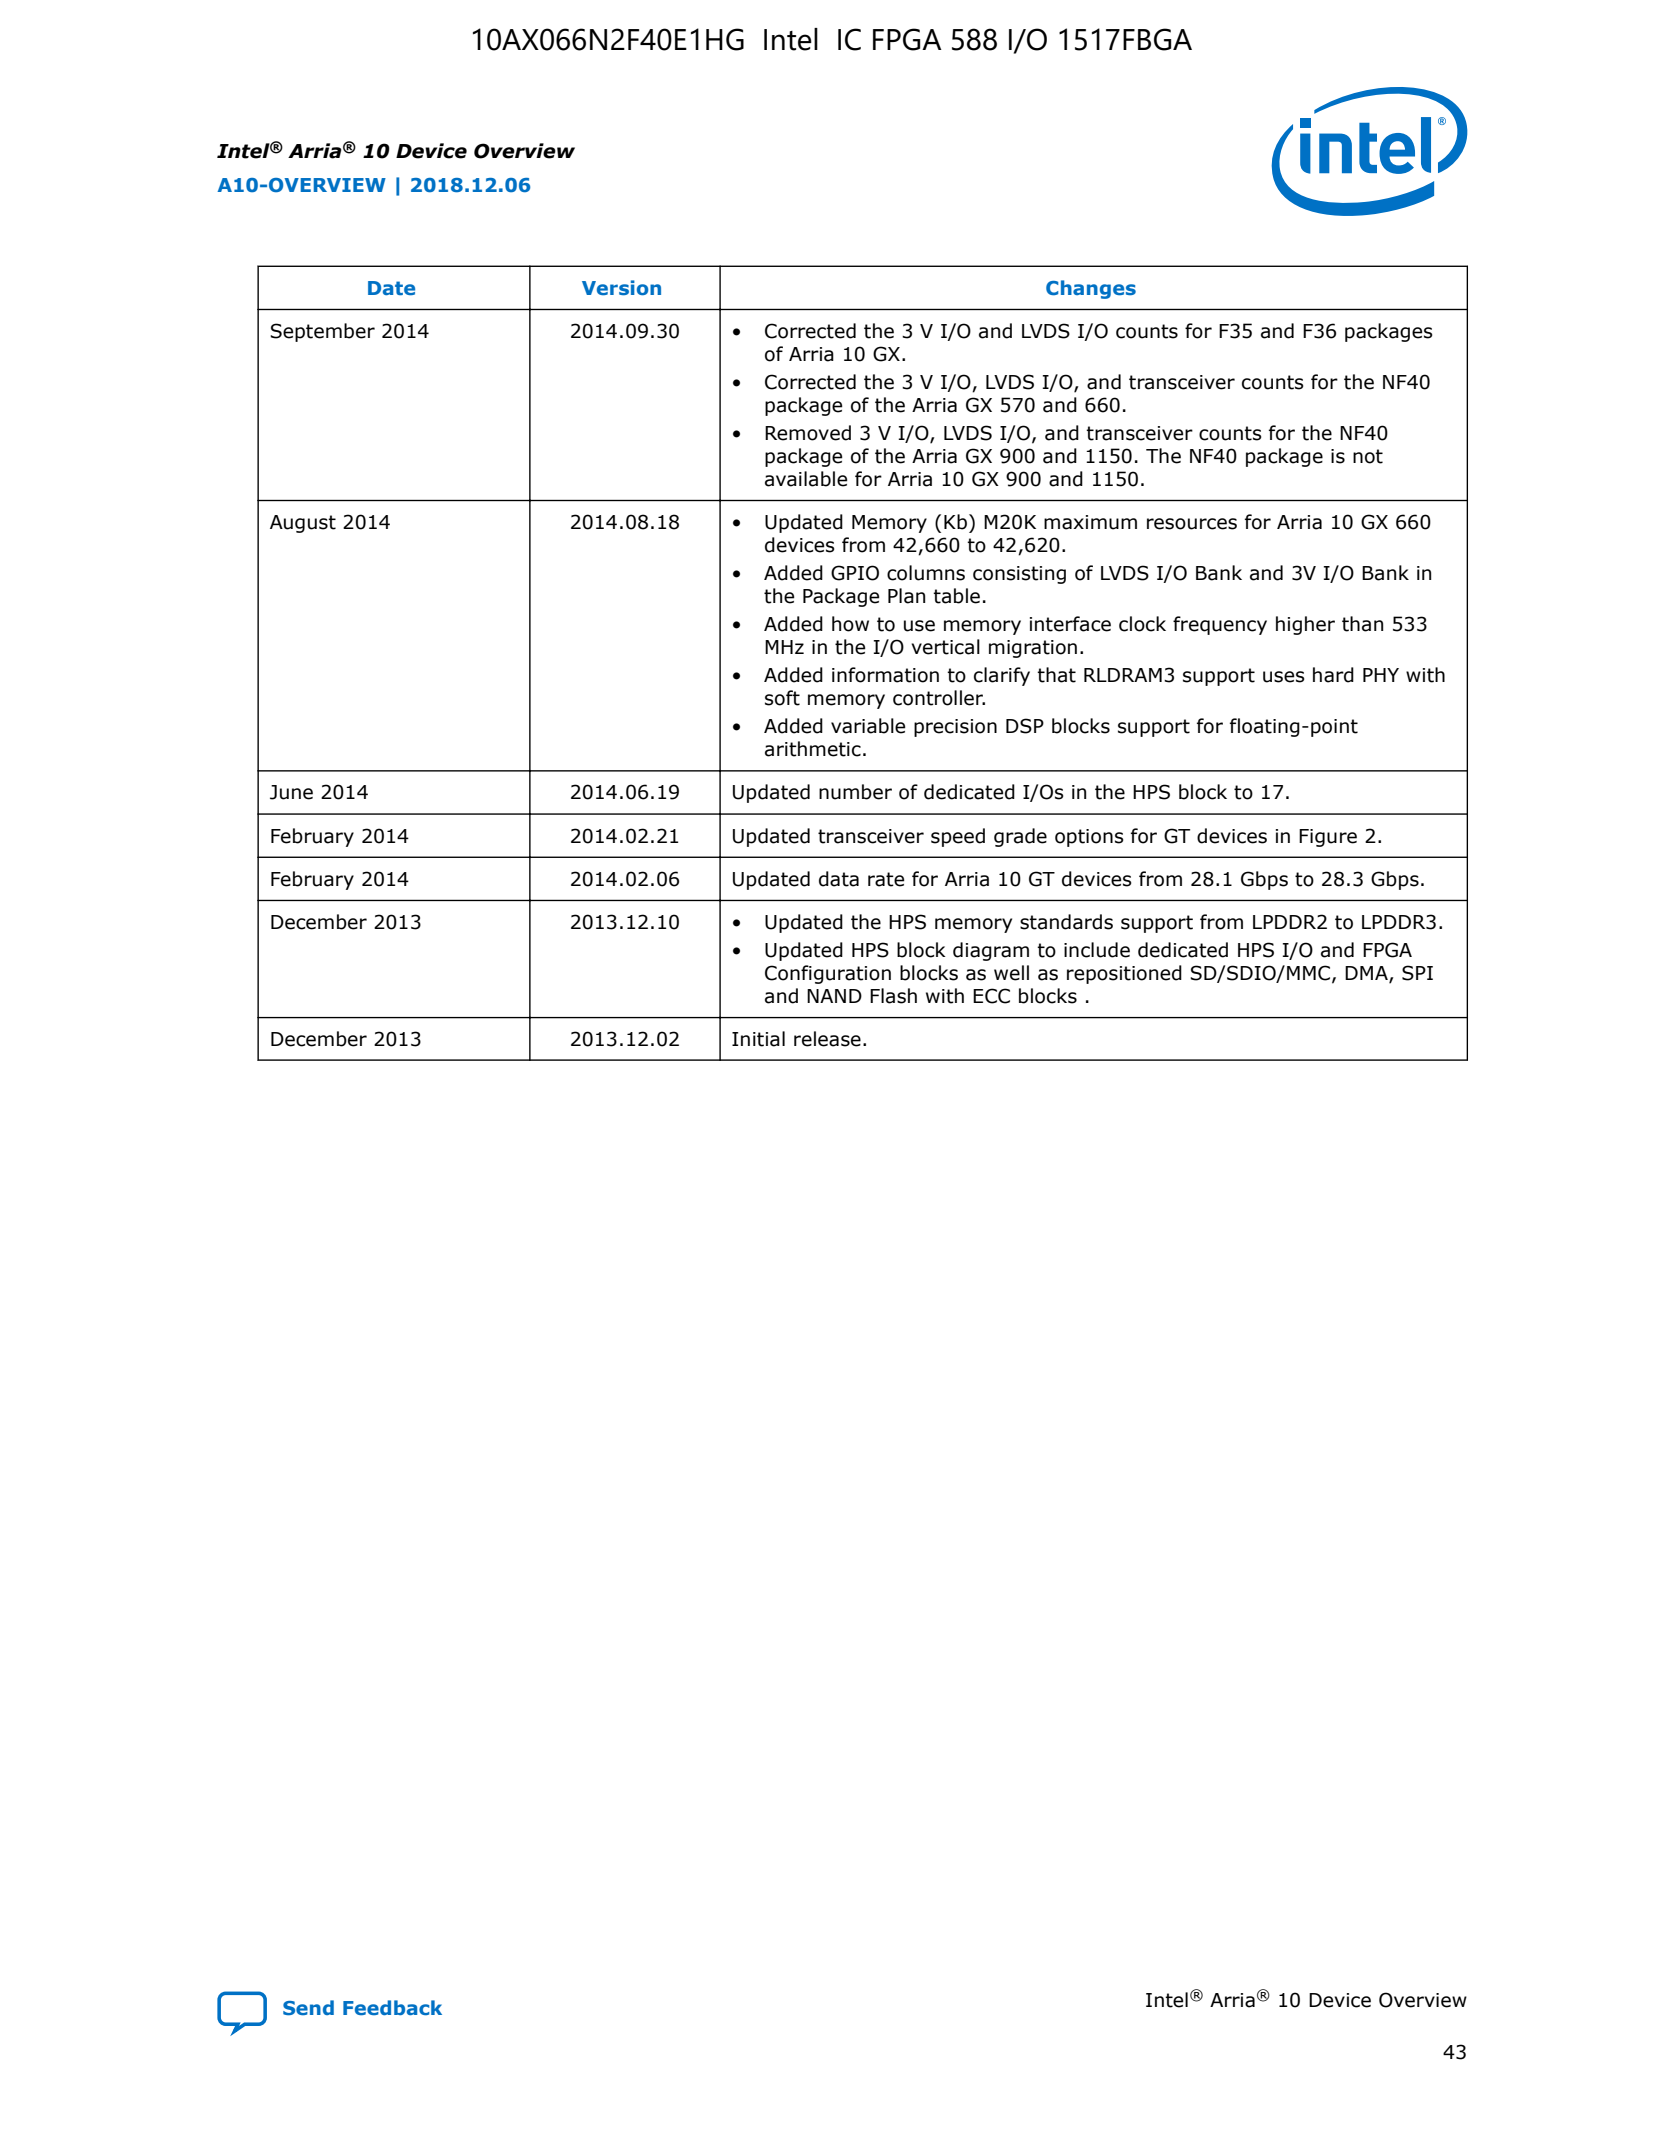 The image size is (1663, 2152). What do you see at coordinates (1368, 456) in the screenshot?
I see `not` at bounding box center [1368, 456].
